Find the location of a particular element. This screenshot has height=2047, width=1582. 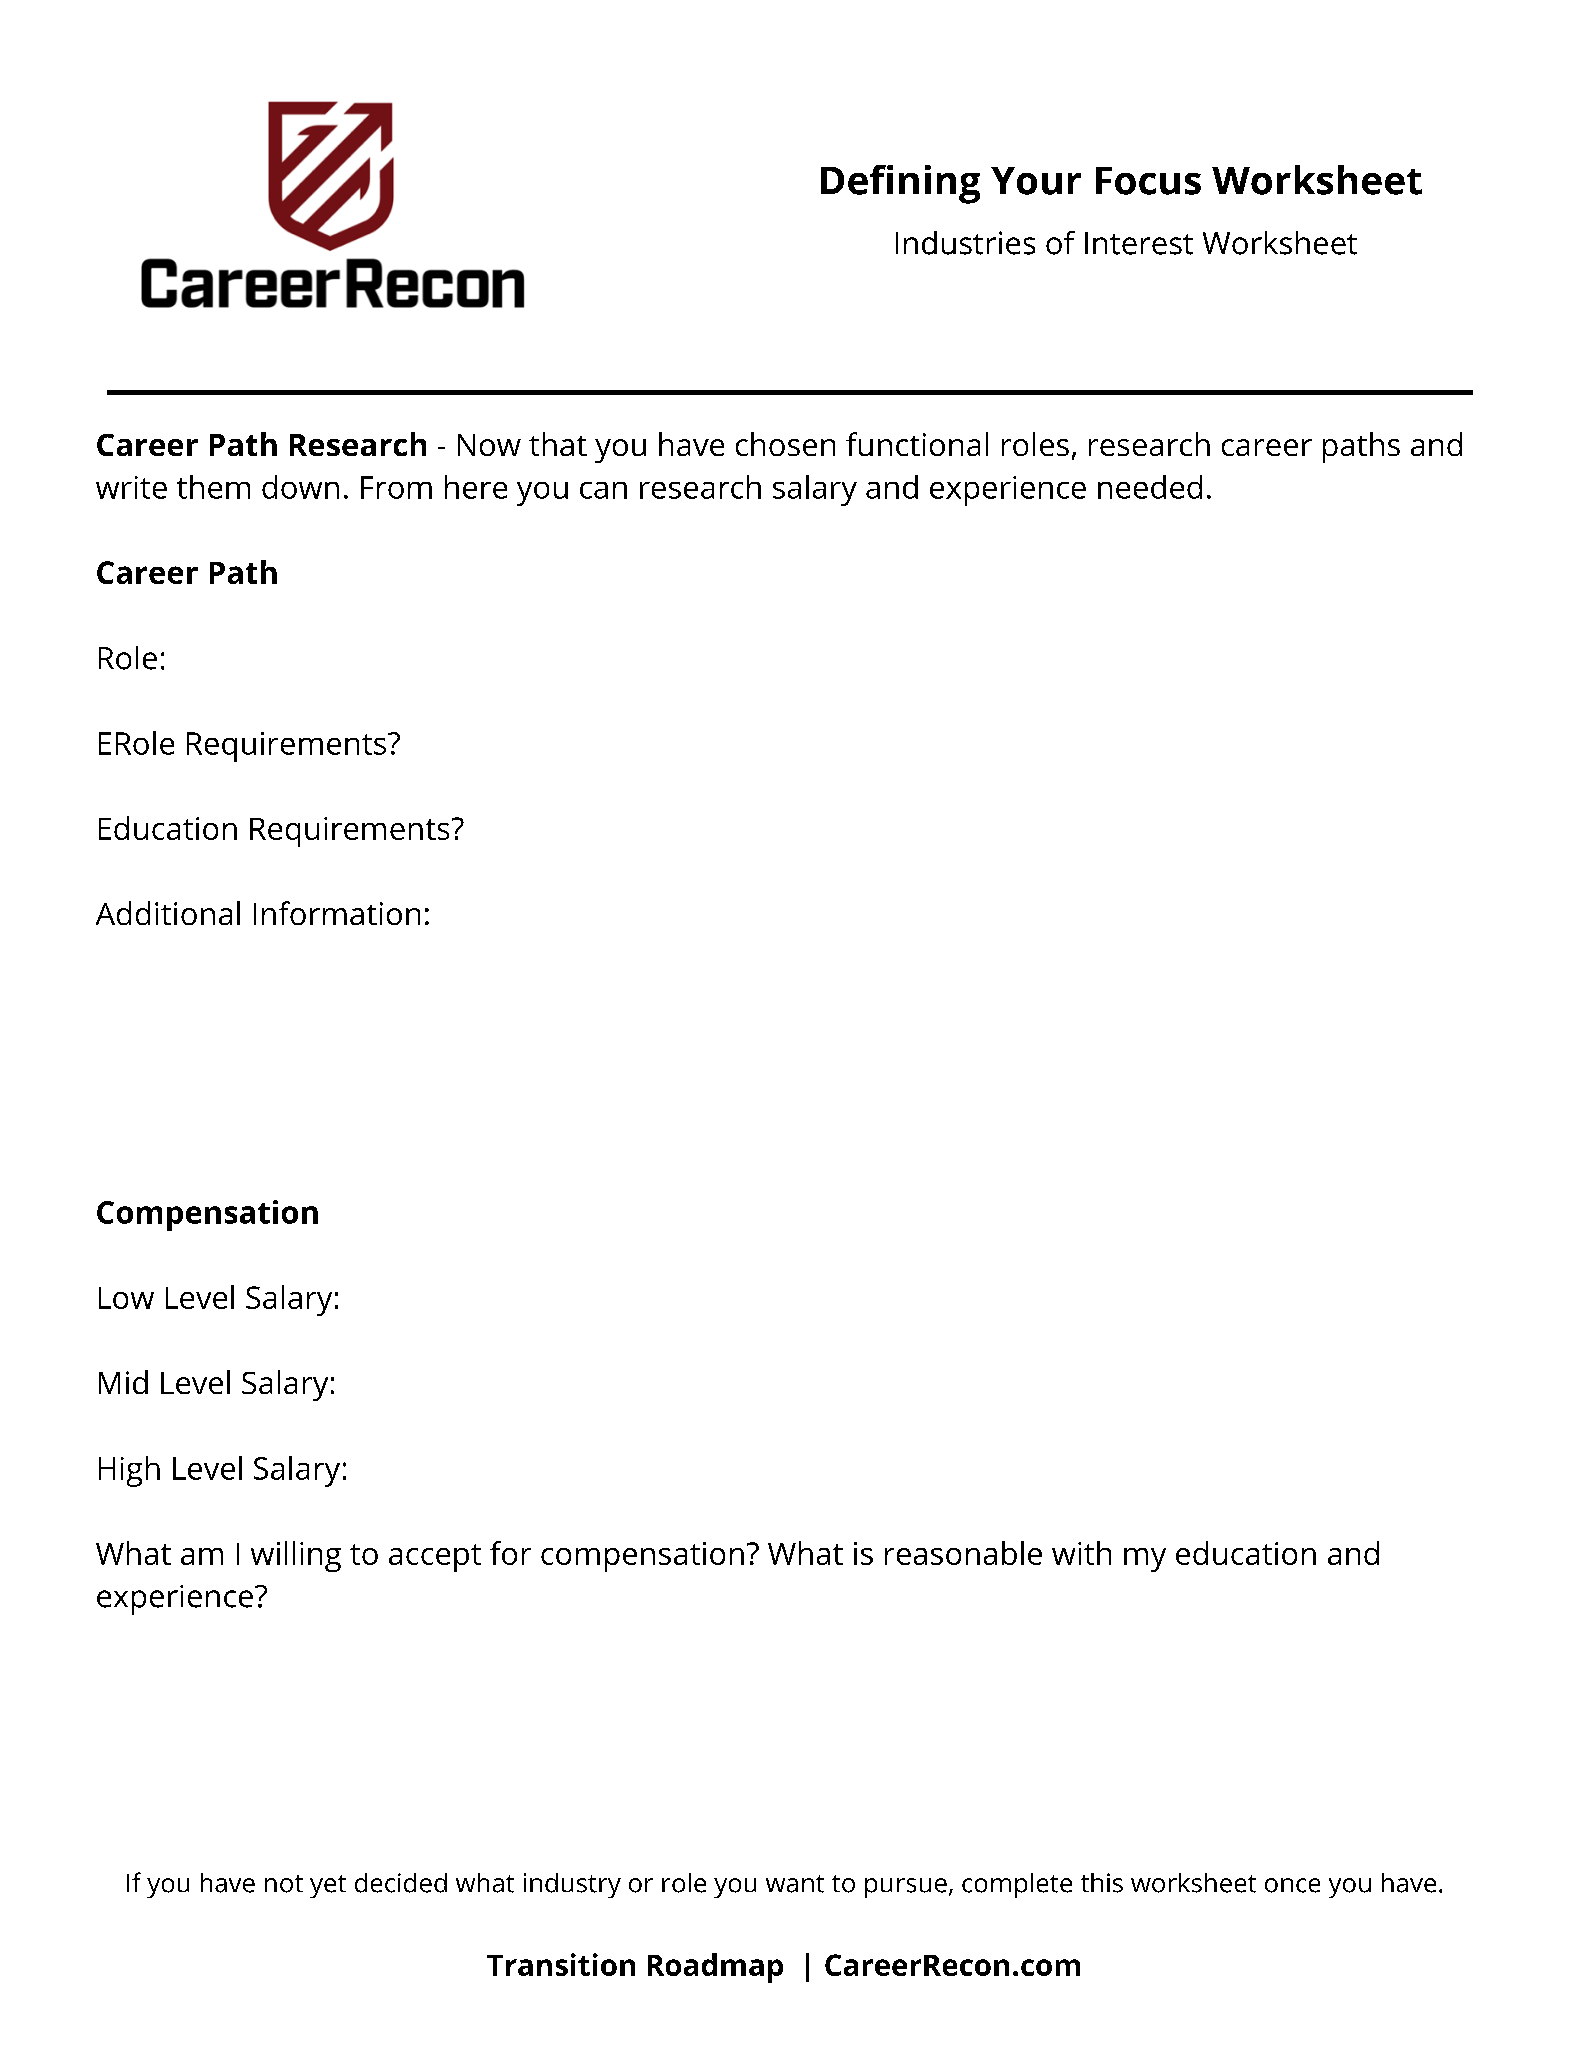

Information is located at coordinates (337, 913).
